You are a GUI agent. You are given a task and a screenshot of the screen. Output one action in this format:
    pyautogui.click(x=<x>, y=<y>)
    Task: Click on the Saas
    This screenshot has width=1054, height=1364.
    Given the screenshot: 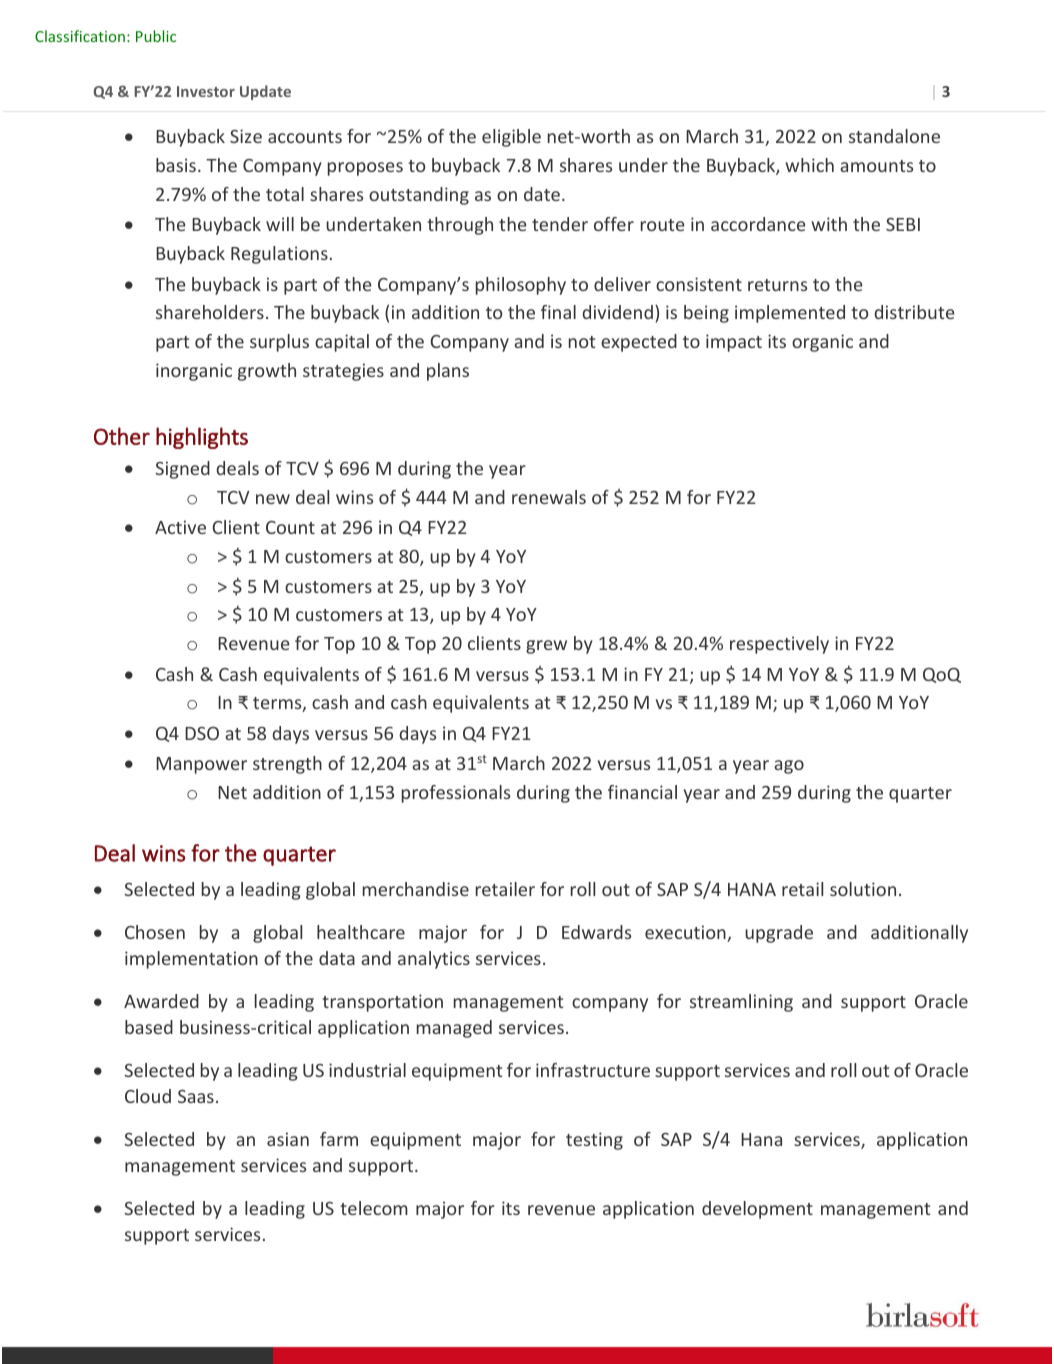 What is the action you would take?
    pyautogui.click(x=196, y=1096)
